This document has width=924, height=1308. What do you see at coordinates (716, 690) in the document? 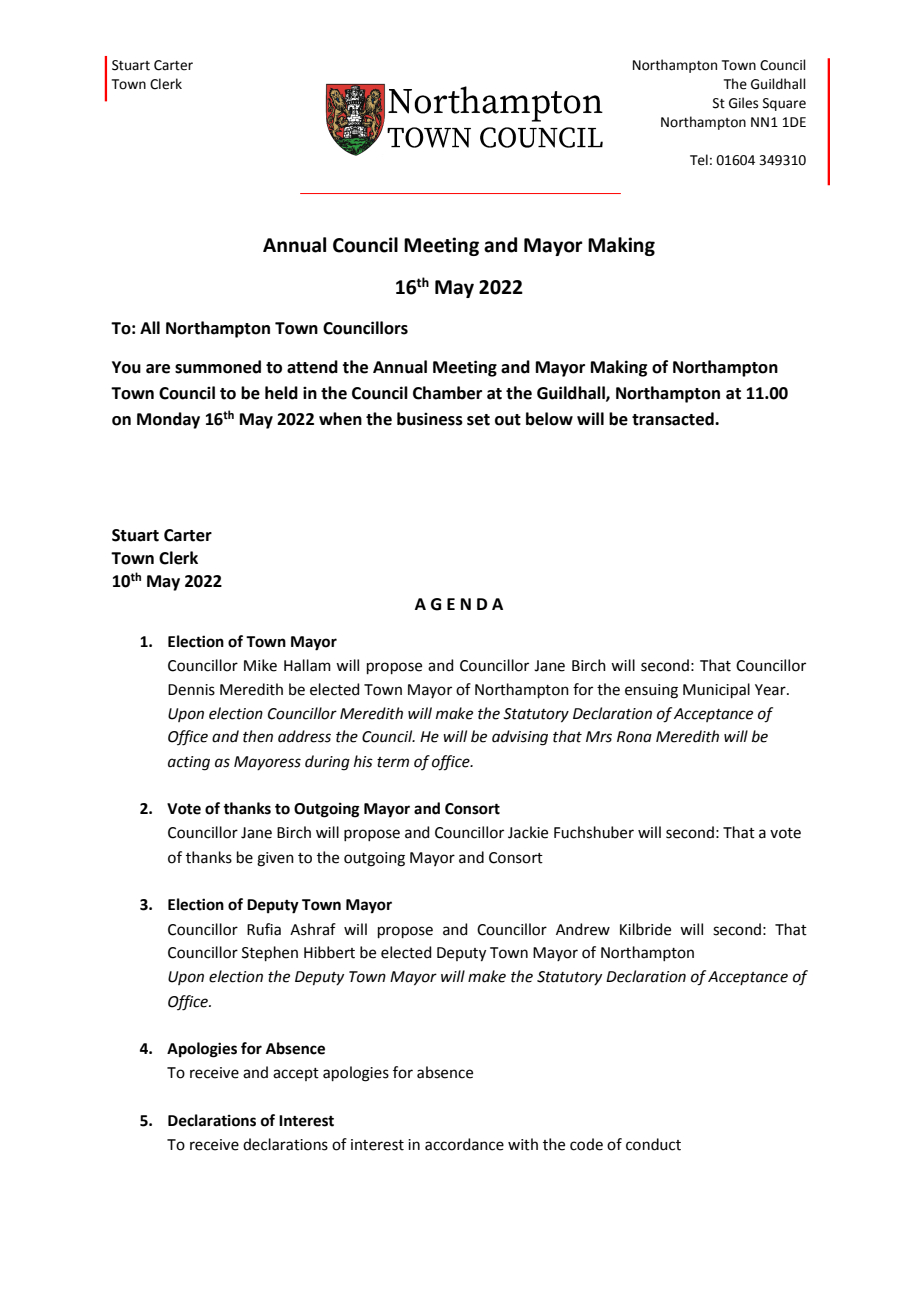
I see `Municipal` at bounding box center [716, 690].
